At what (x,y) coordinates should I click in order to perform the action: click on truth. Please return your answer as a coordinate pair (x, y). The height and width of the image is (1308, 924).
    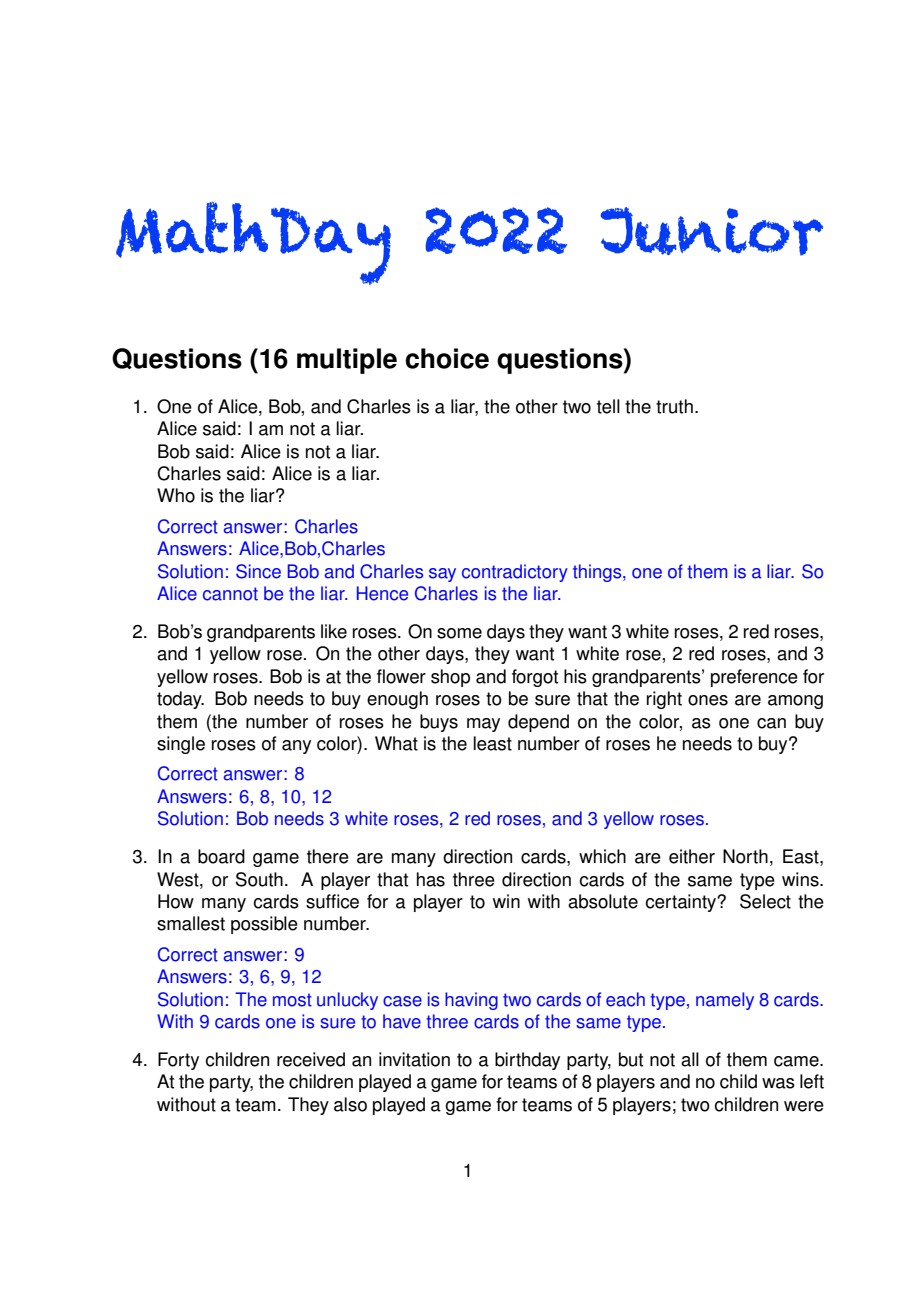
    Looking at the image, I should click on (674, 406).
